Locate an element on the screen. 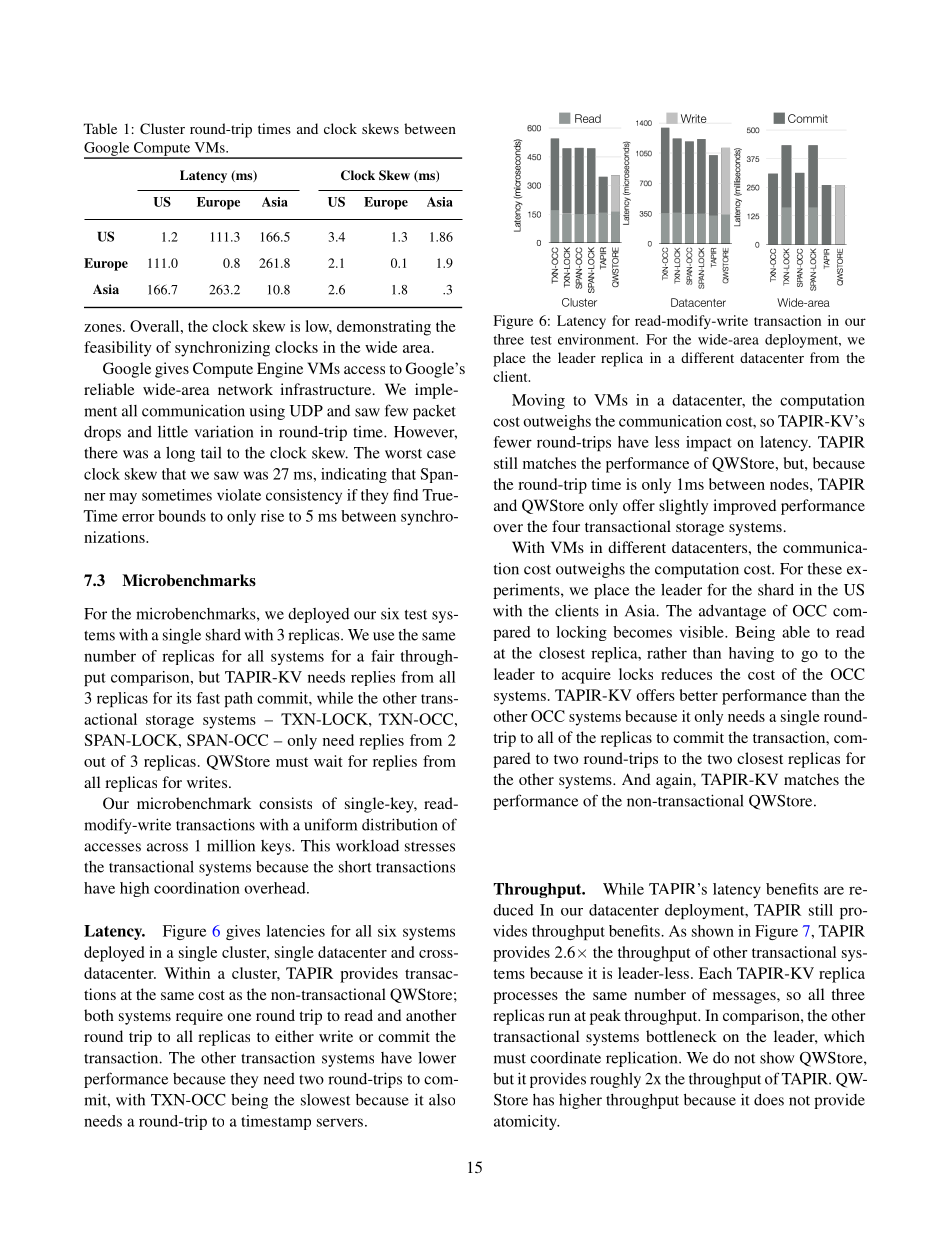 This screenshot has width=952, height=1233. stresses is located at coordinates (430, 847).
